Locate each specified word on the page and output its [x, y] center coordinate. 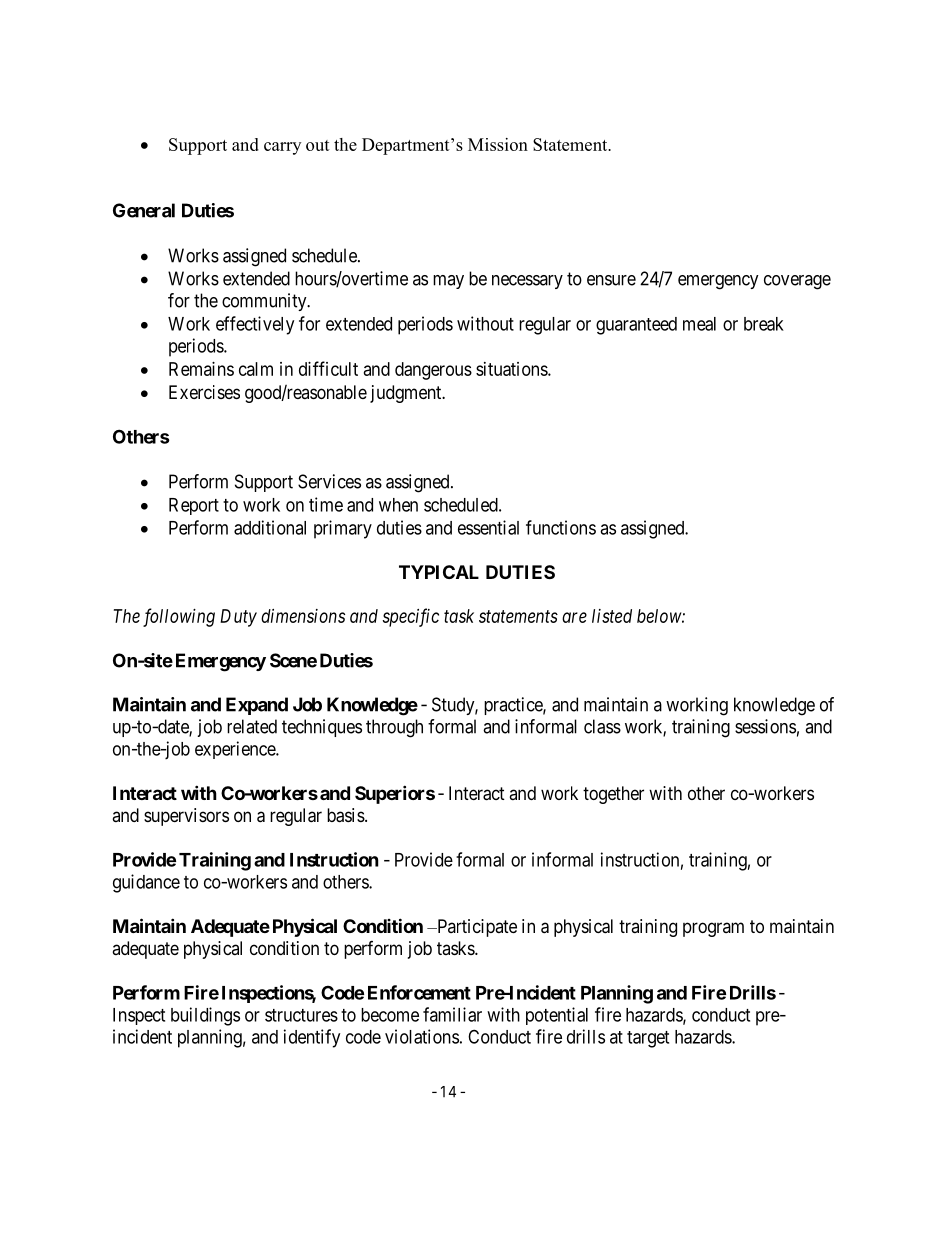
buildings [205, 1016]
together [613, 795]
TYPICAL [439, 572]
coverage [797, 282]
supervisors [186, 817]
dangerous [433, 371]
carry [282, 148]
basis [346, 815]
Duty [238, 618]
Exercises [204, 392]
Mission [498, 144]
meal [699, 324]
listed [612, 616]
